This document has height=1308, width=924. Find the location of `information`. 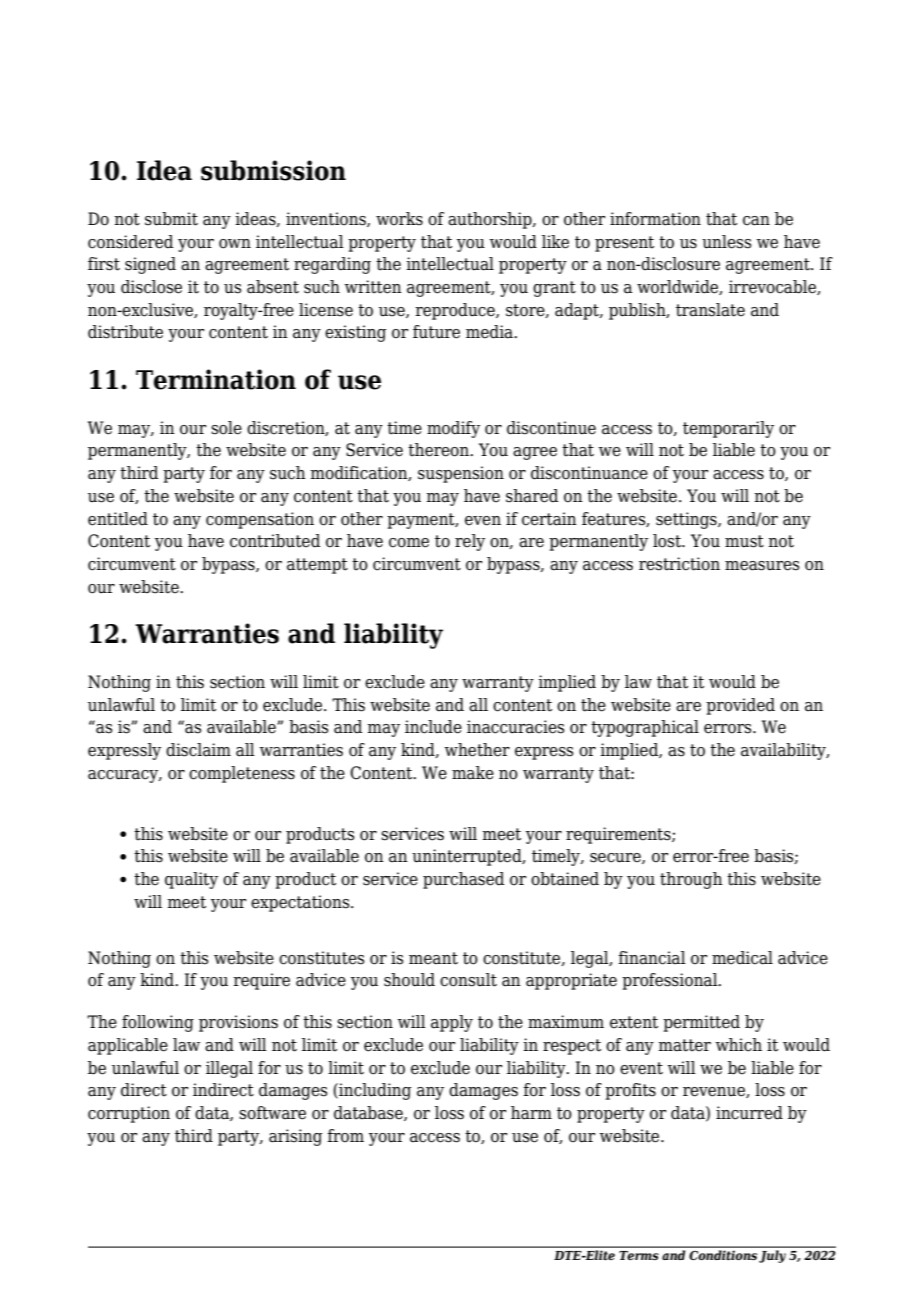

information is located at coordinates (655, 219).
